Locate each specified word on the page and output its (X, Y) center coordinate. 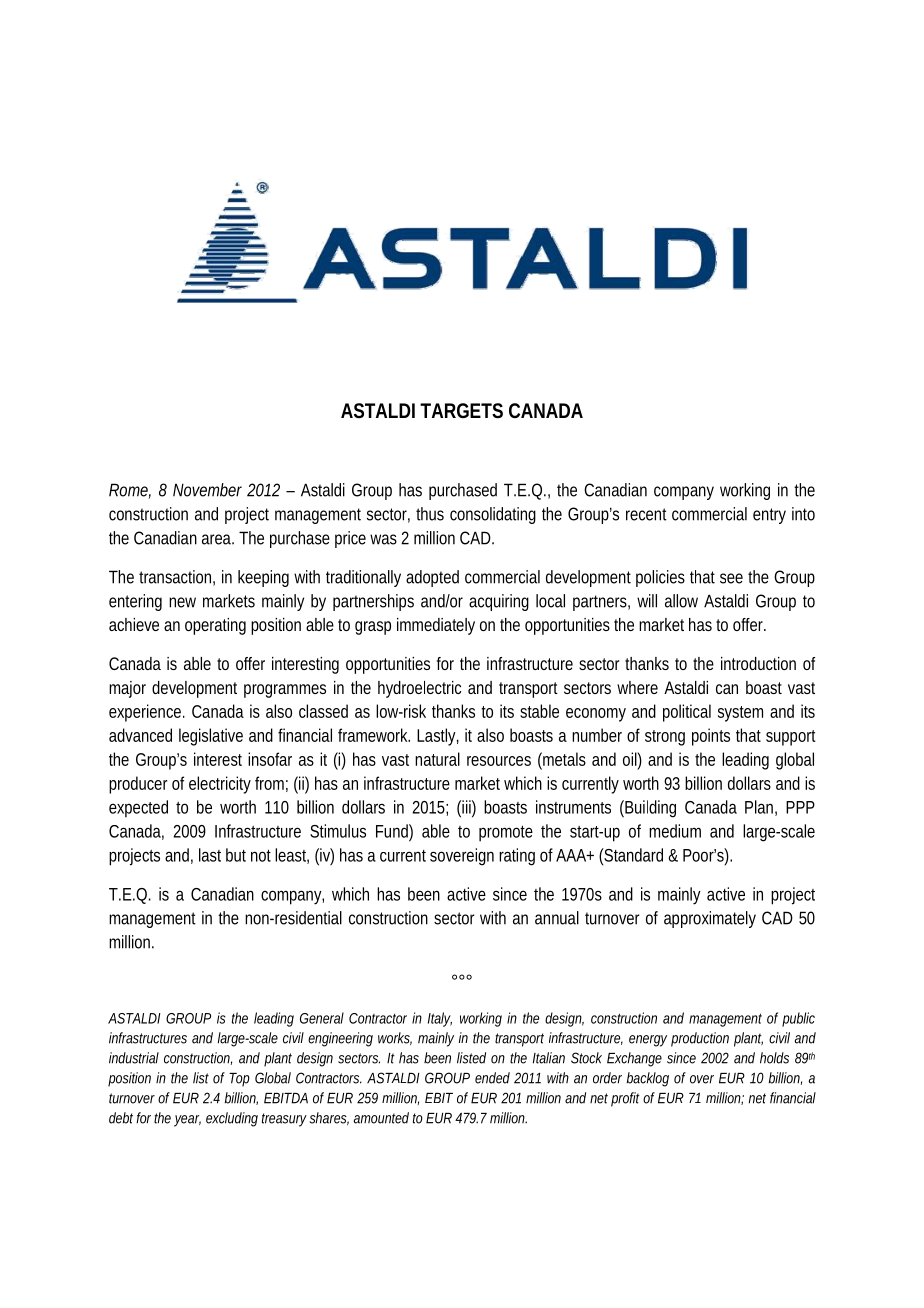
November (207, 490)
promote (506, 833)
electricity (220, 785)
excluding (232, 1119)
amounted (381, 1118)
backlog (648, 1079)
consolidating (493, 515)
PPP (800, 807)
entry (769, 516)
